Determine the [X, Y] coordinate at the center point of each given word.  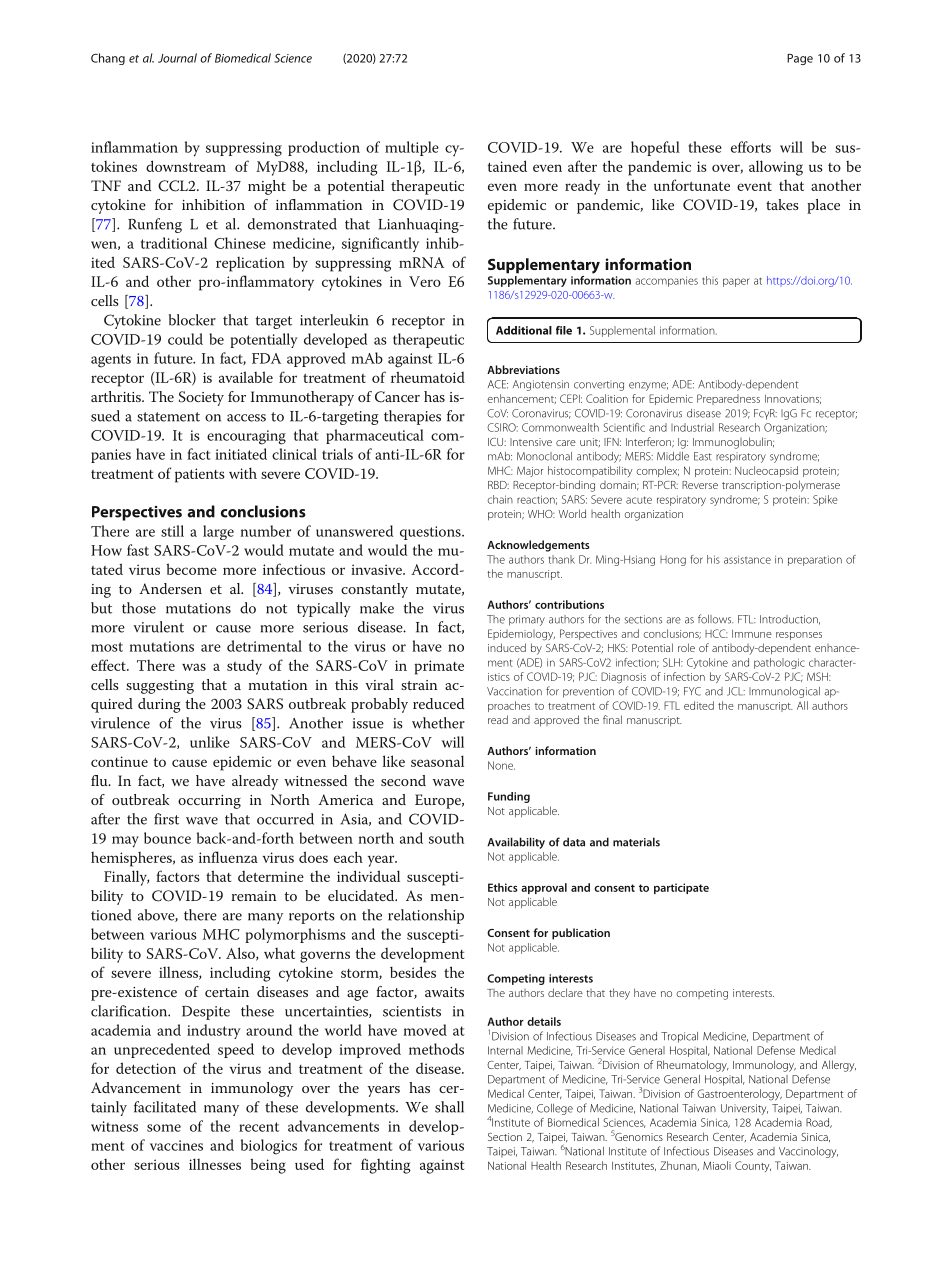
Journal [177, 58]
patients [200, 475]
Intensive [531, 442]
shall [449, 1107]
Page [800, 59]
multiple [412, 148]
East [703, 456]
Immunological [784, 692]
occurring [209, 802]
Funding [509, 797]
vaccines [176, 1145]
